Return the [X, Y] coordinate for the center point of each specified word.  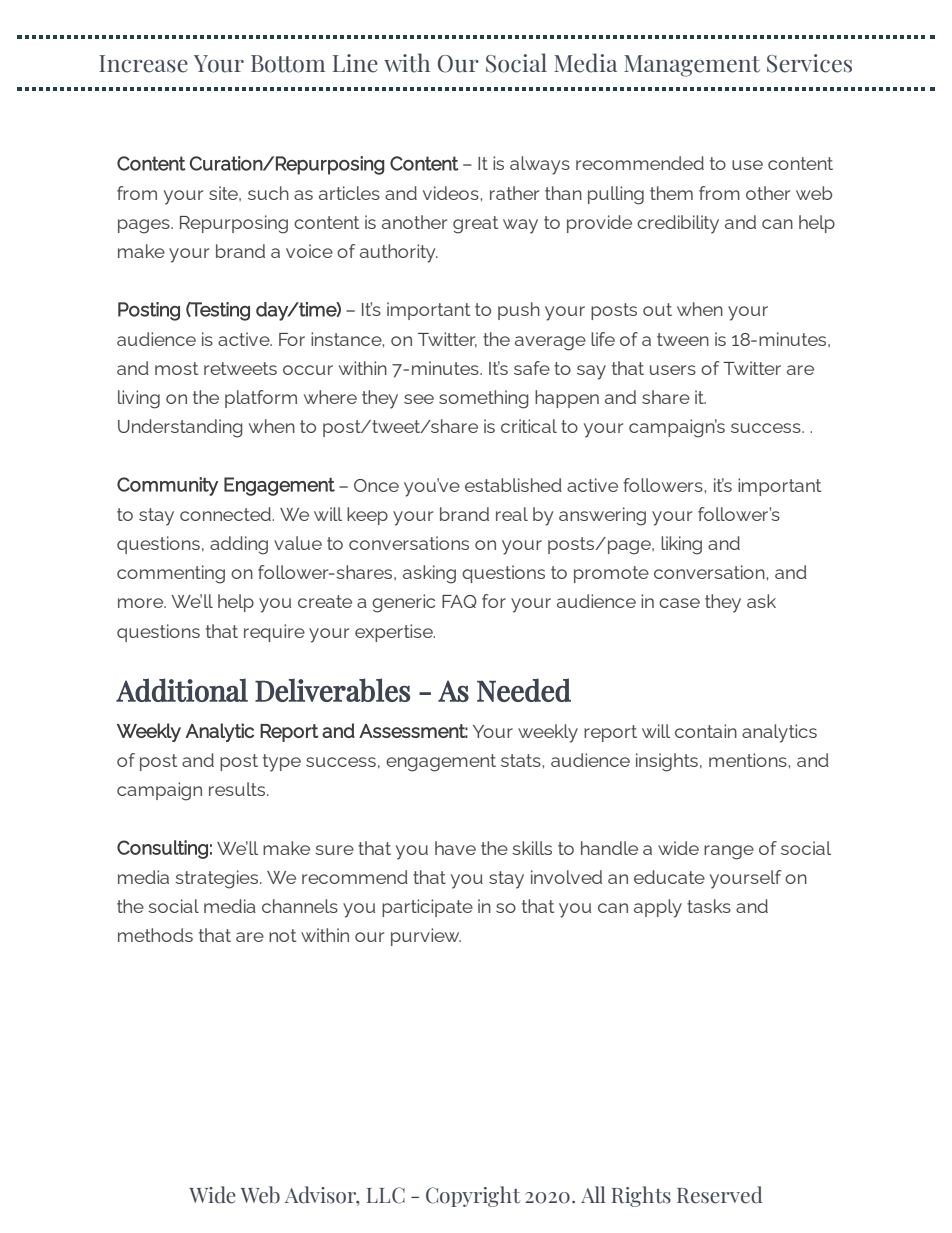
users [673, 370]
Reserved [719, 1195]
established [513, 485]
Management [692, 66]
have [455, 848]
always [540, 165]
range [729, 852]
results [237, 789]
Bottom [288, 64]
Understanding [180, 428]
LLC [386, 1195]
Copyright [473, 1196]
